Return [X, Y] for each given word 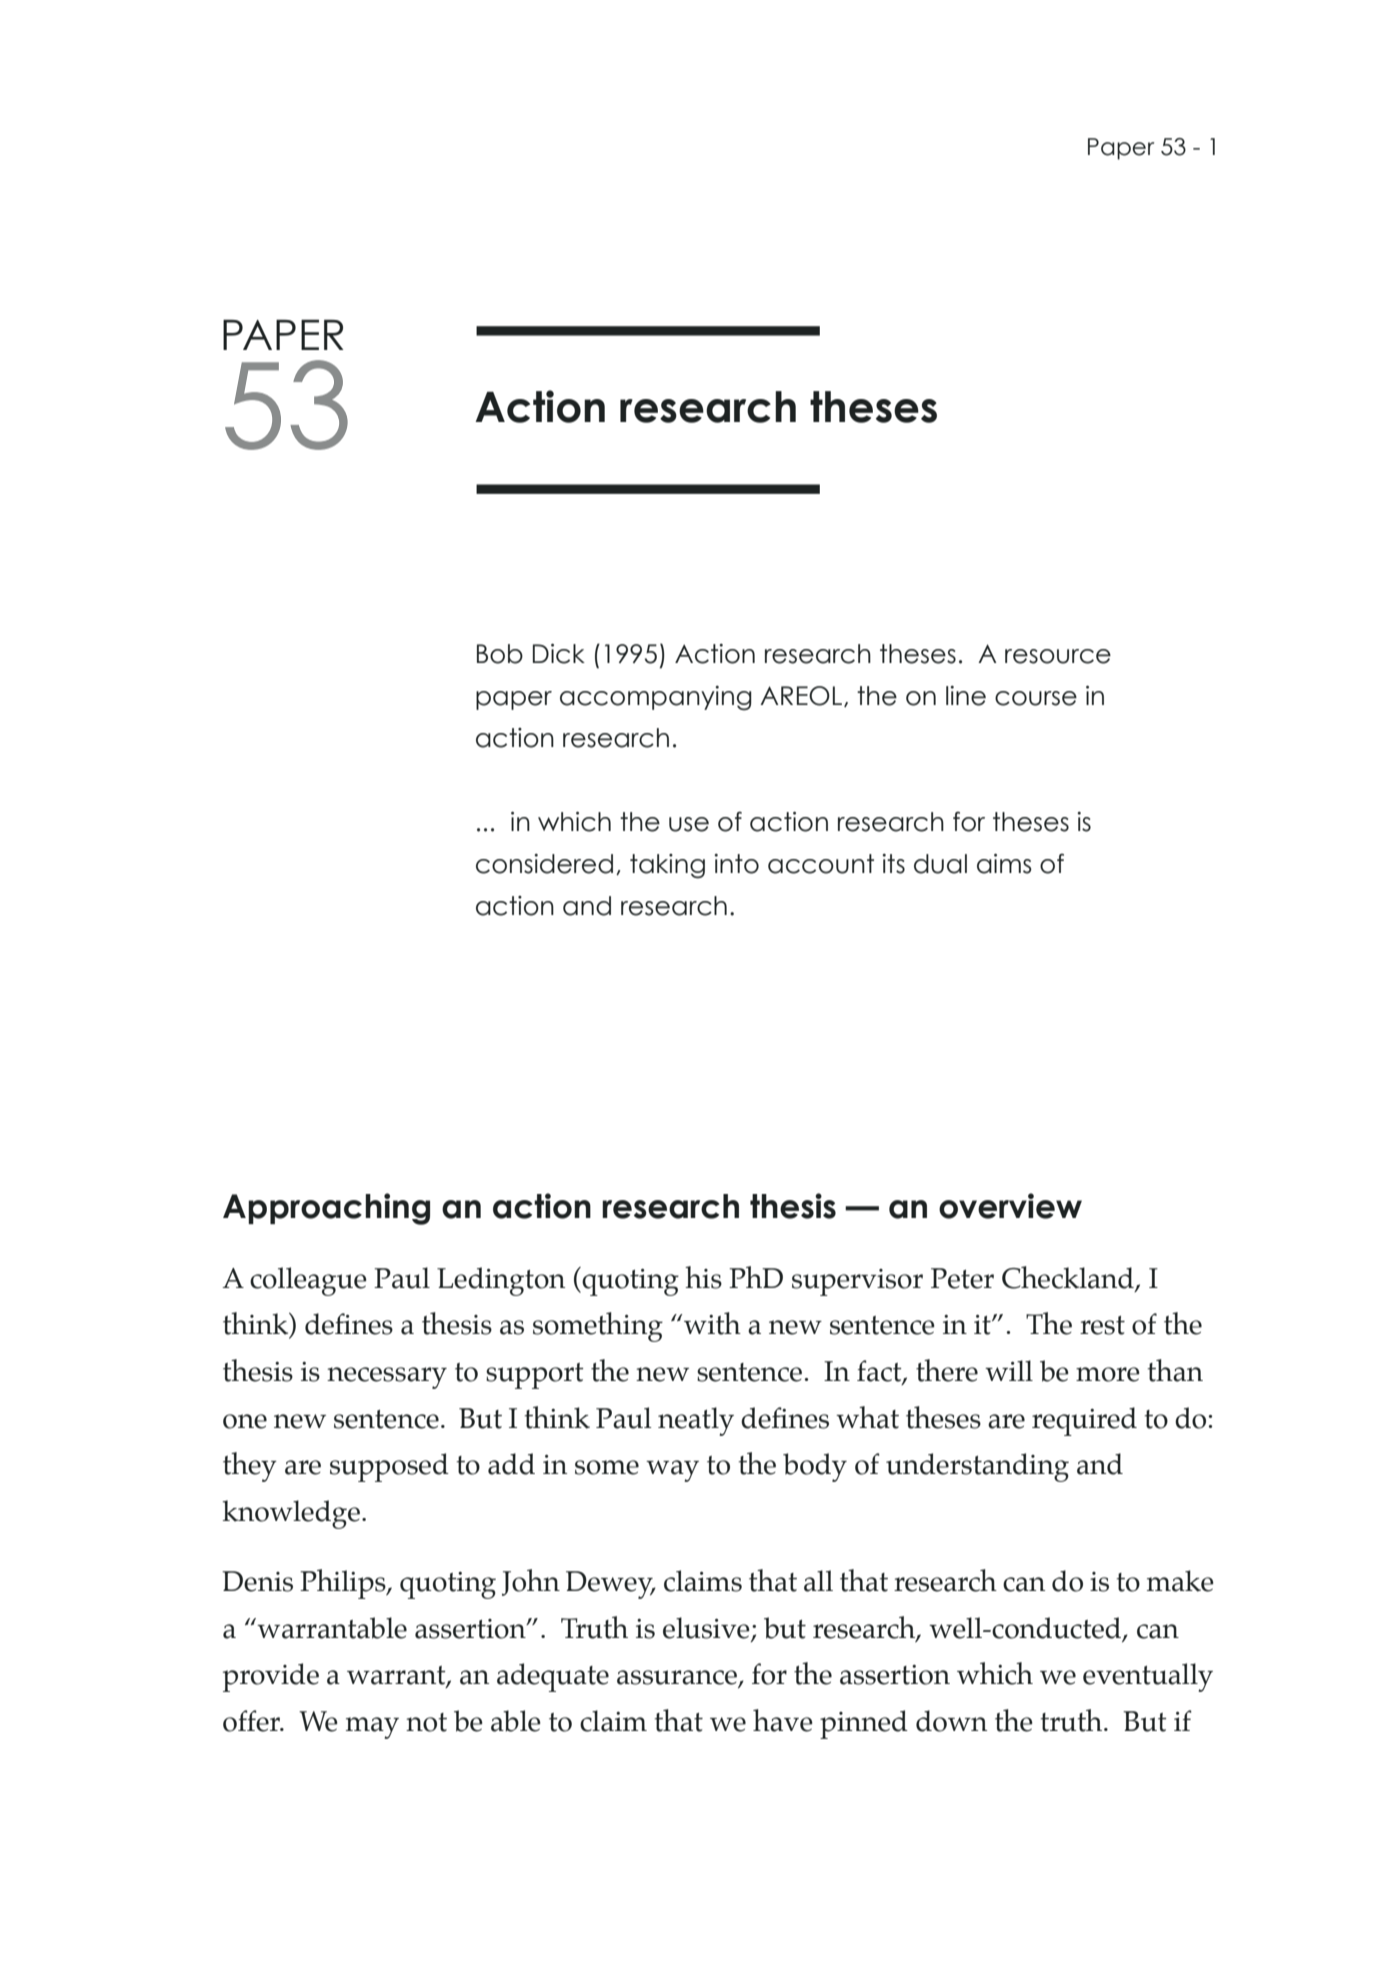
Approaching [326, 1209]
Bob [500, 654]
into [736, 864]
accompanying [656, 698]
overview [1010, 1206]
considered [544, 864]
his [703, 1277]
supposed [389, 1467]
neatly [696, 1421]
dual [940, 864]
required [1084, 1421]
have [783, 1720]
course [1036, 698]
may [372, 1728]
